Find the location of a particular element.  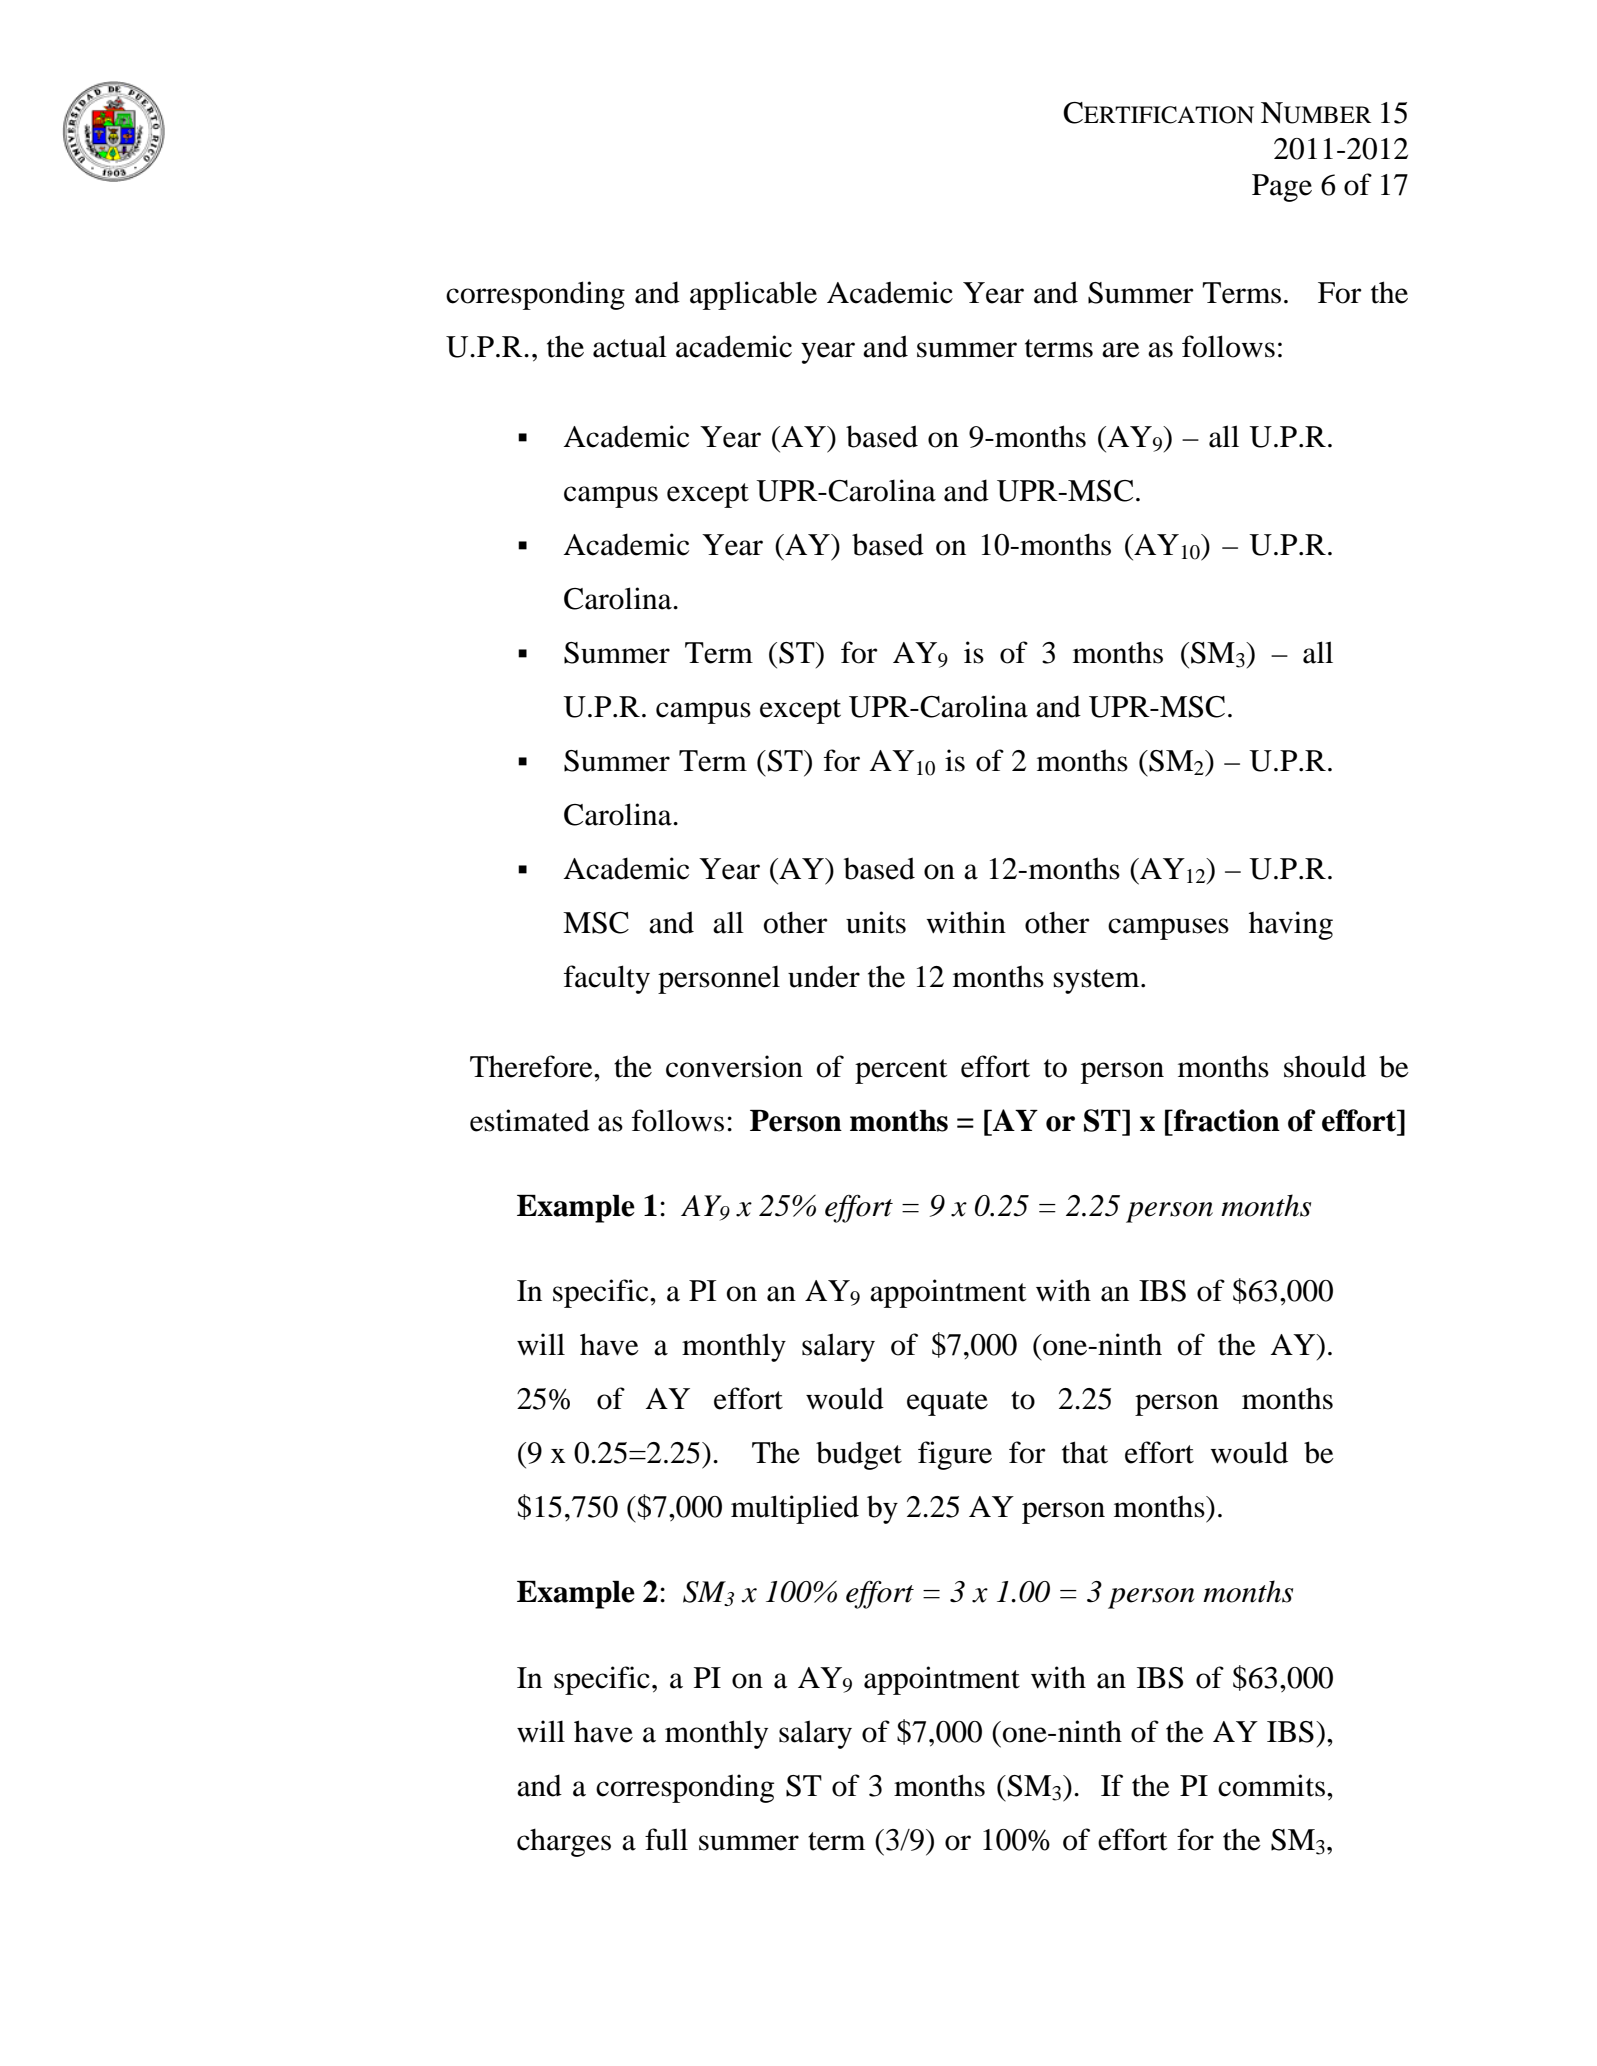

equate is located at coordinates (947, 1403).
